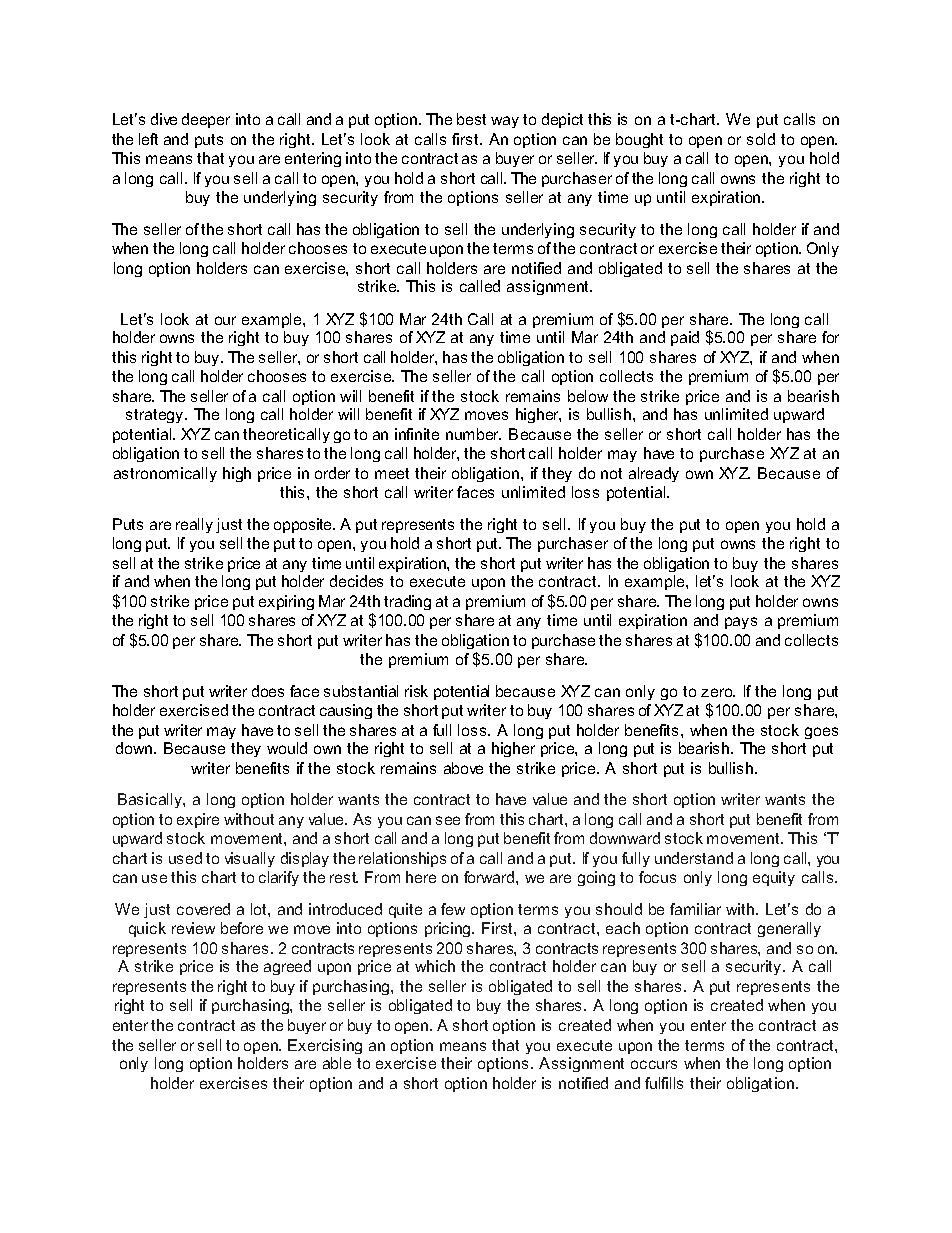 This screenshot has height=1233, width=952. What do you see at coordinates (194, 525) in the screenshot?
I see `really` at bounding box center [194, 525].
